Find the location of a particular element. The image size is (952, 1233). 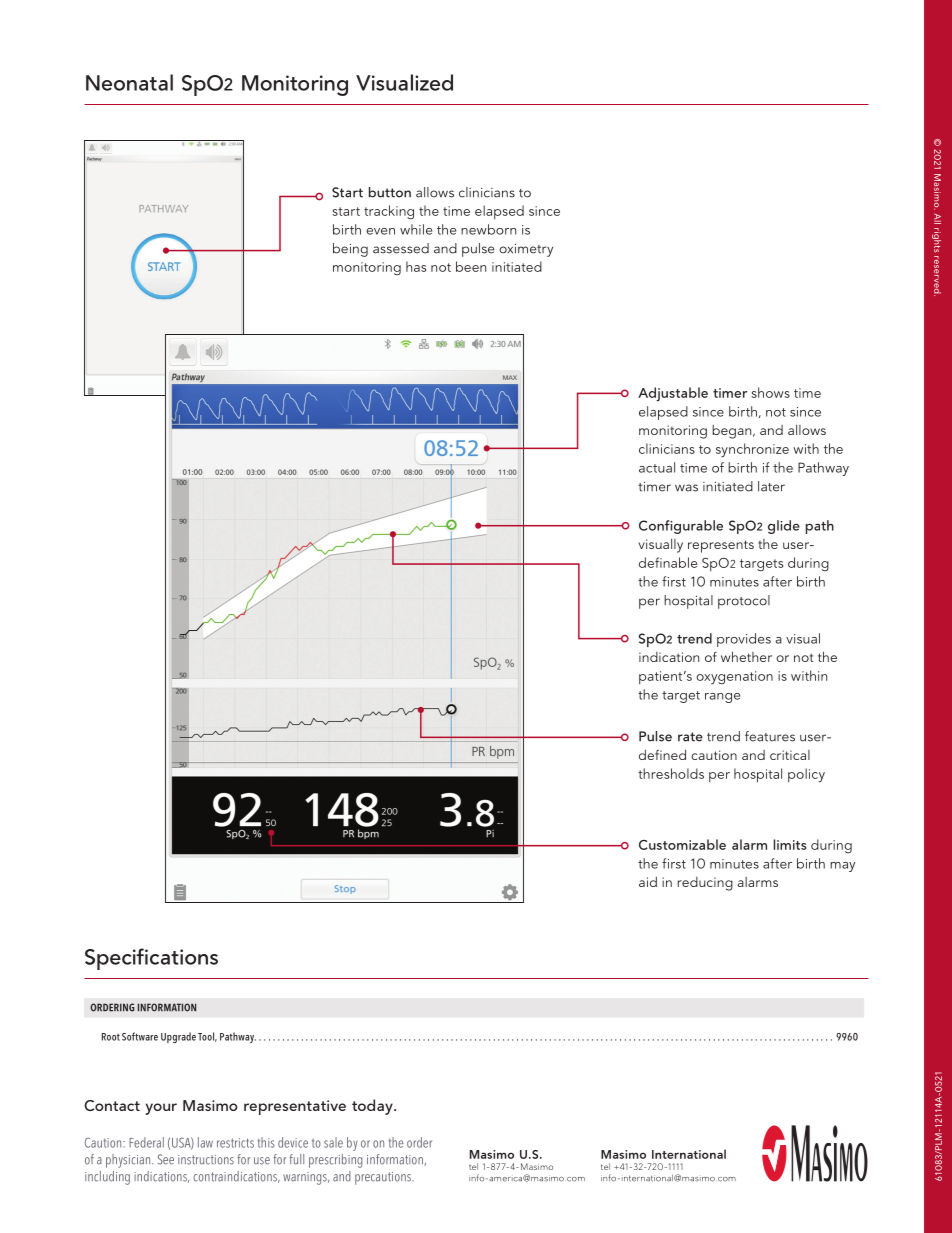

today is located at coordinates (373, 1107).
